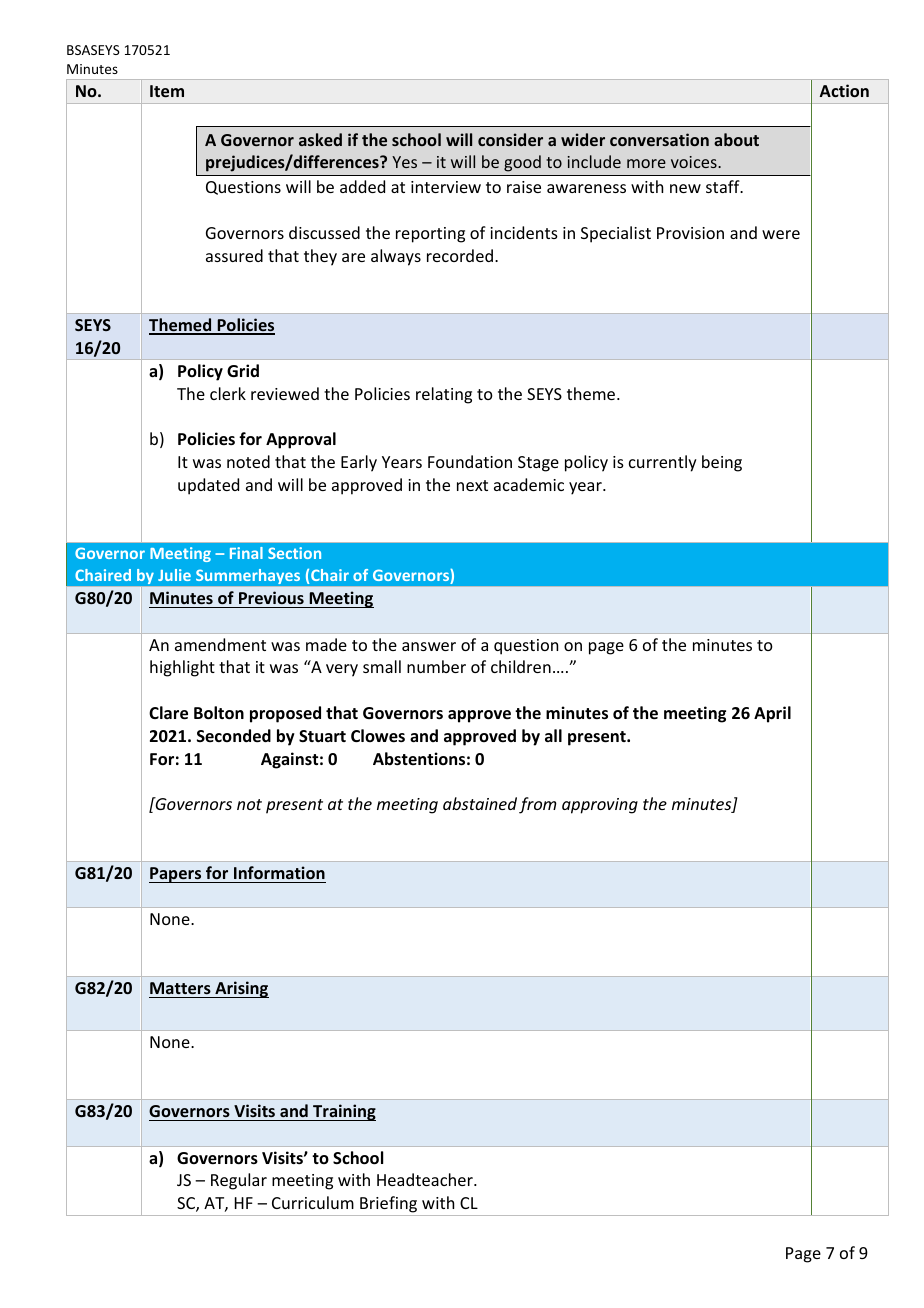 Image resolution: width=924 pixels, height=1308 pixels. What do you see at coordinates (772, 714) in the screenshot?
I see `April` at bounding box center [772, 714].
